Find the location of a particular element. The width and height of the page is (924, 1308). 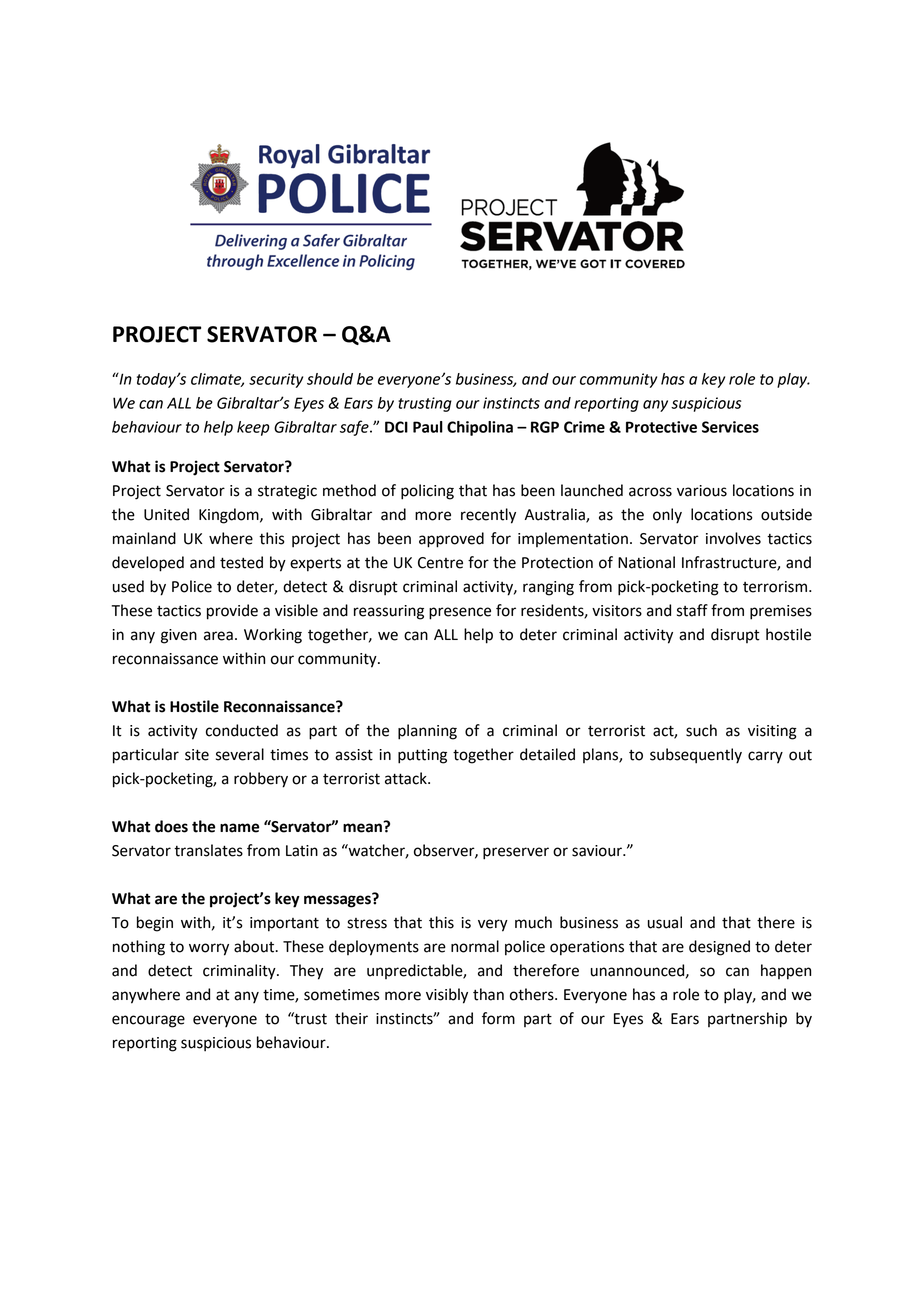

conducted is located at coordinates (242, 730).
